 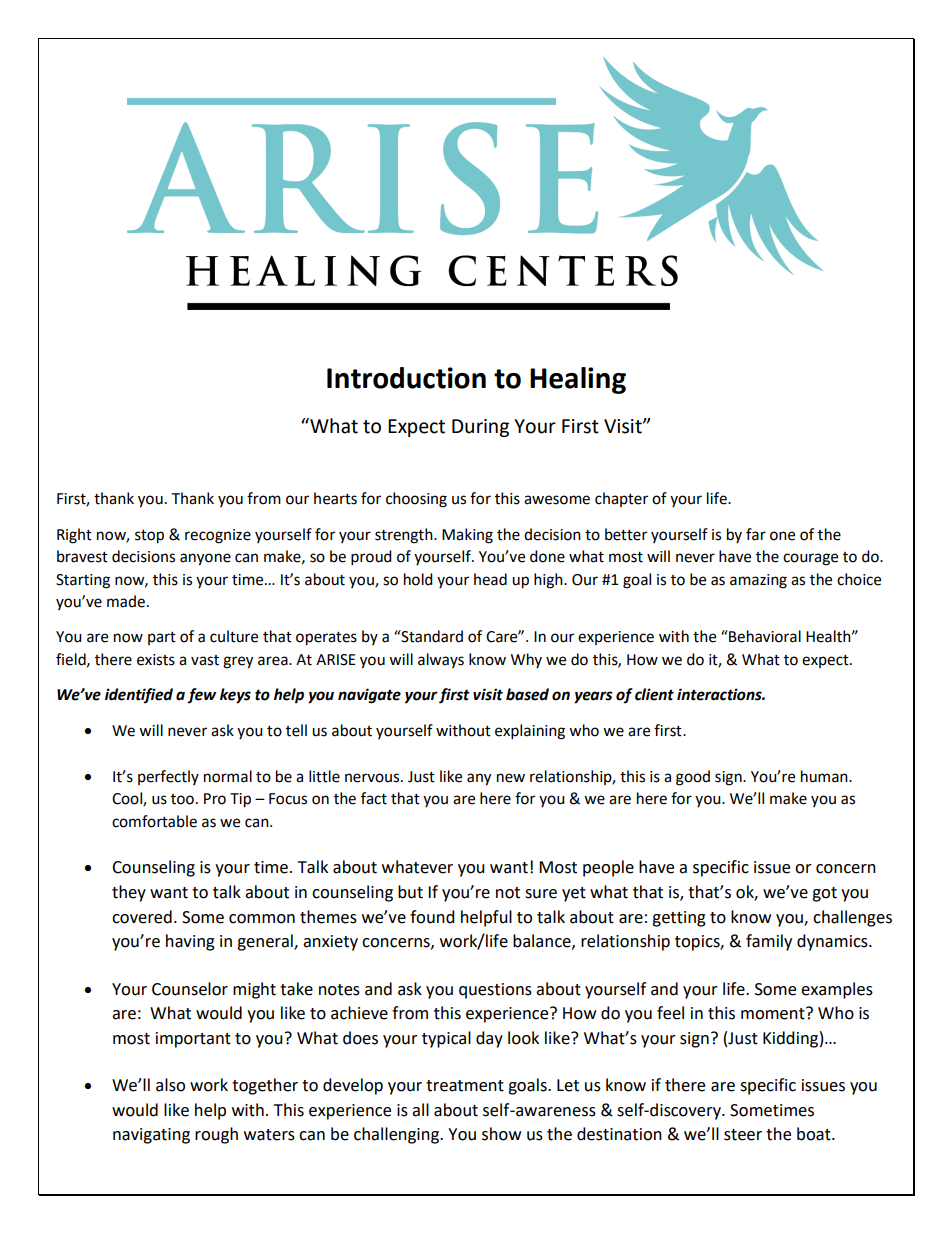 I want to click on anyone, so click(x=205, y=559).
